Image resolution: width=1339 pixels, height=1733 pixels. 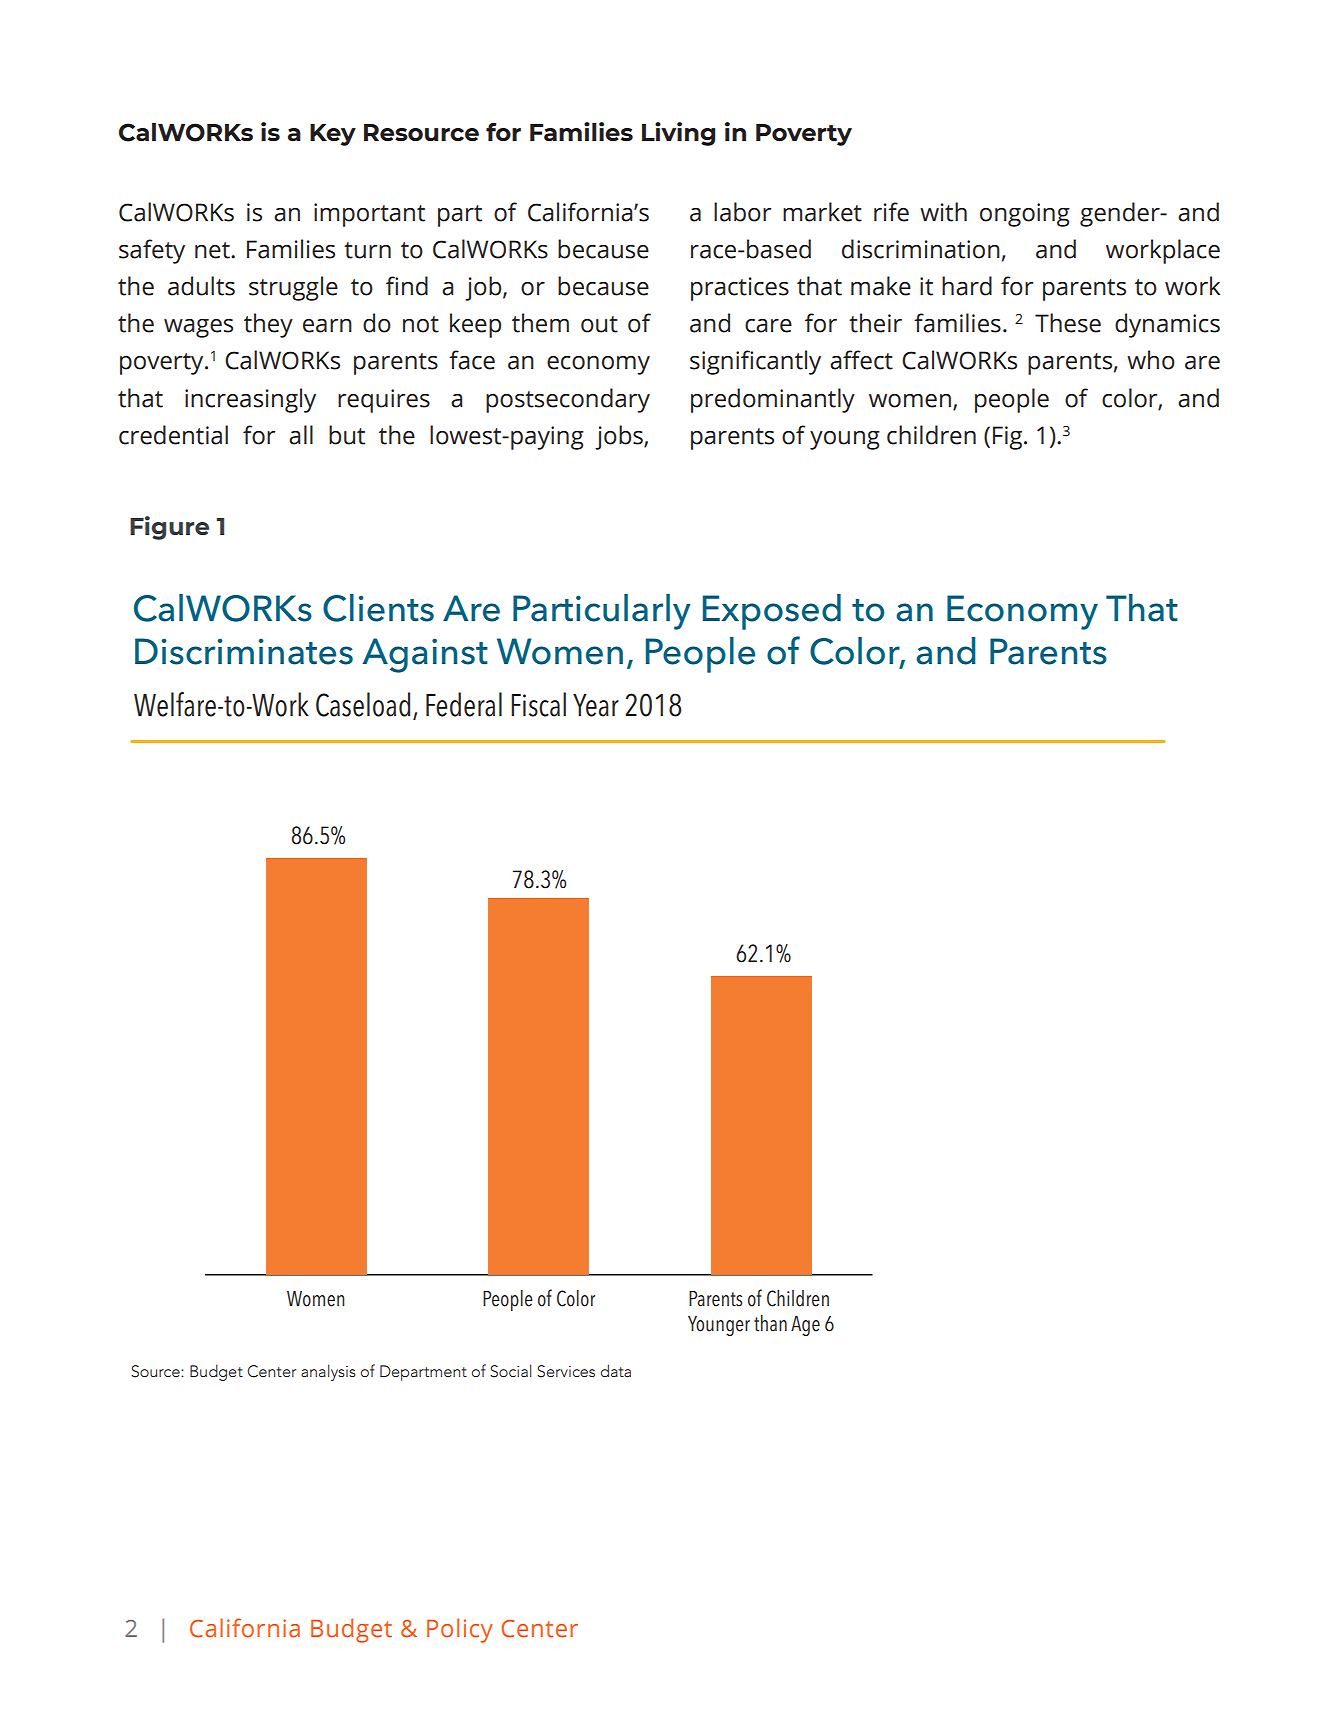 What do you see at coordinates (596, 705) in the screenshot?
I see `Year` at bounding box center [596, 705].
